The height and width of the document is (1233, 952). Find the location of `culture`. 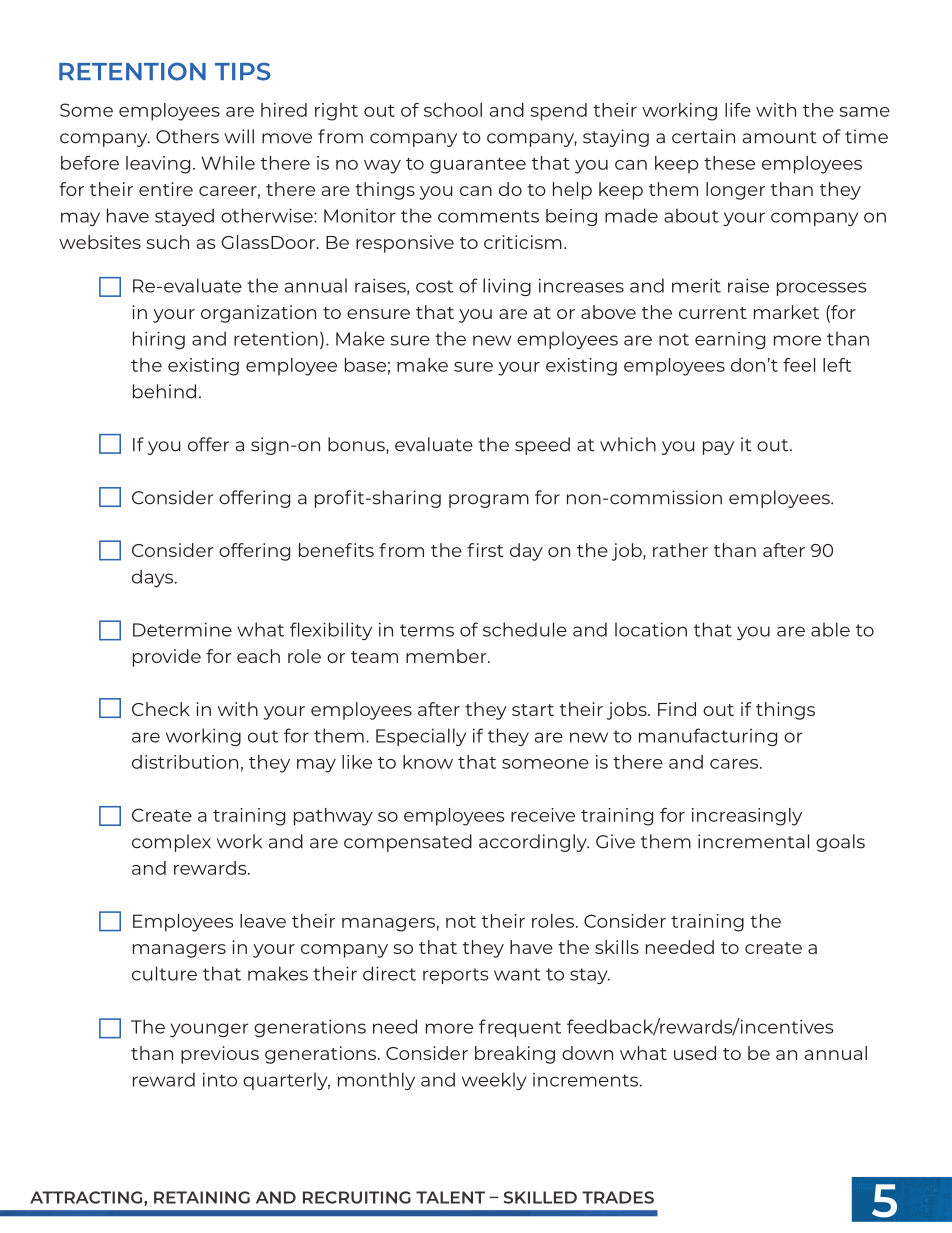

culture is located at coordinates (164, 973).
